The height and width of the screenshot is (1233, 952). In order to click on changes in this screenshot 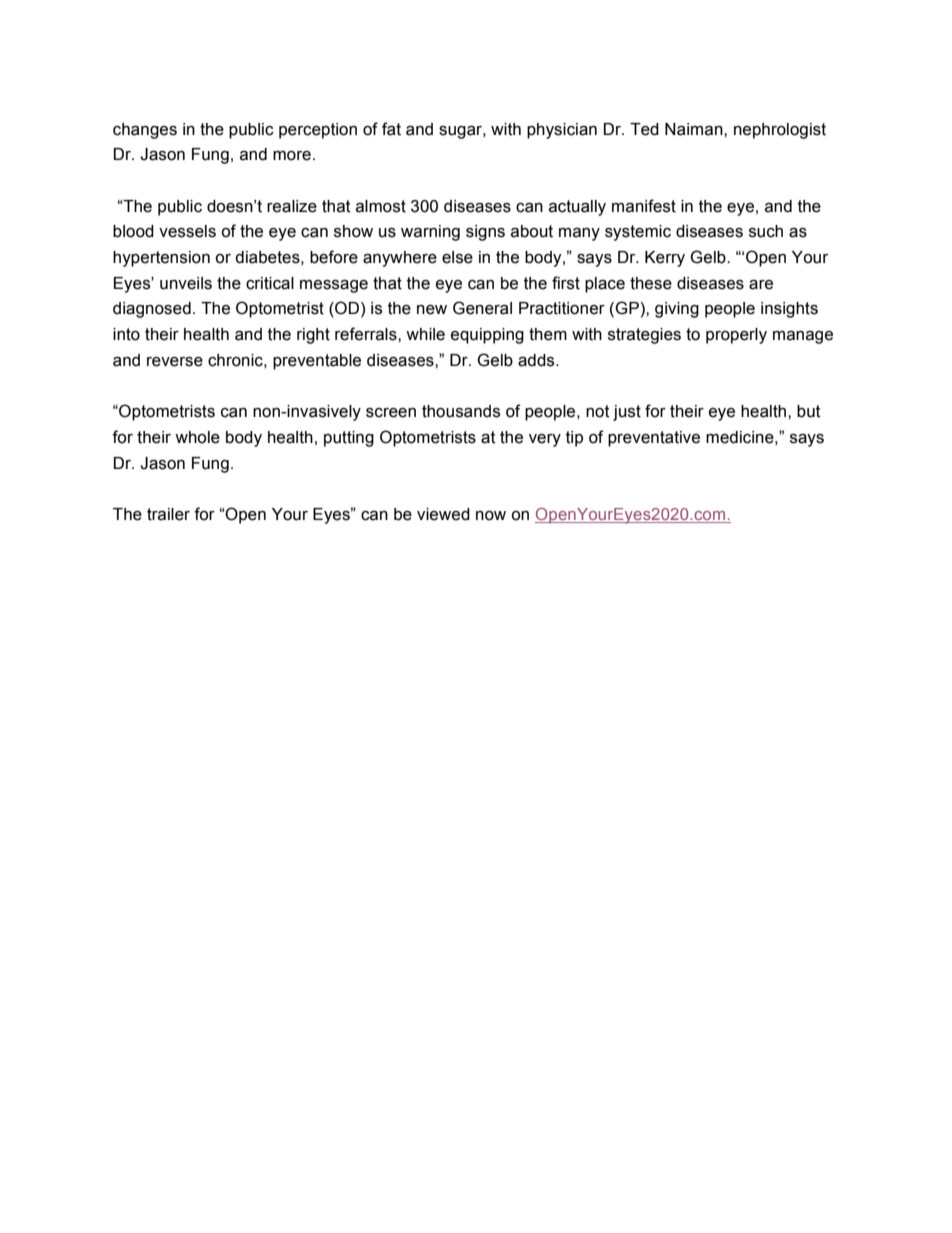, I will do `click(145, 131)`.
